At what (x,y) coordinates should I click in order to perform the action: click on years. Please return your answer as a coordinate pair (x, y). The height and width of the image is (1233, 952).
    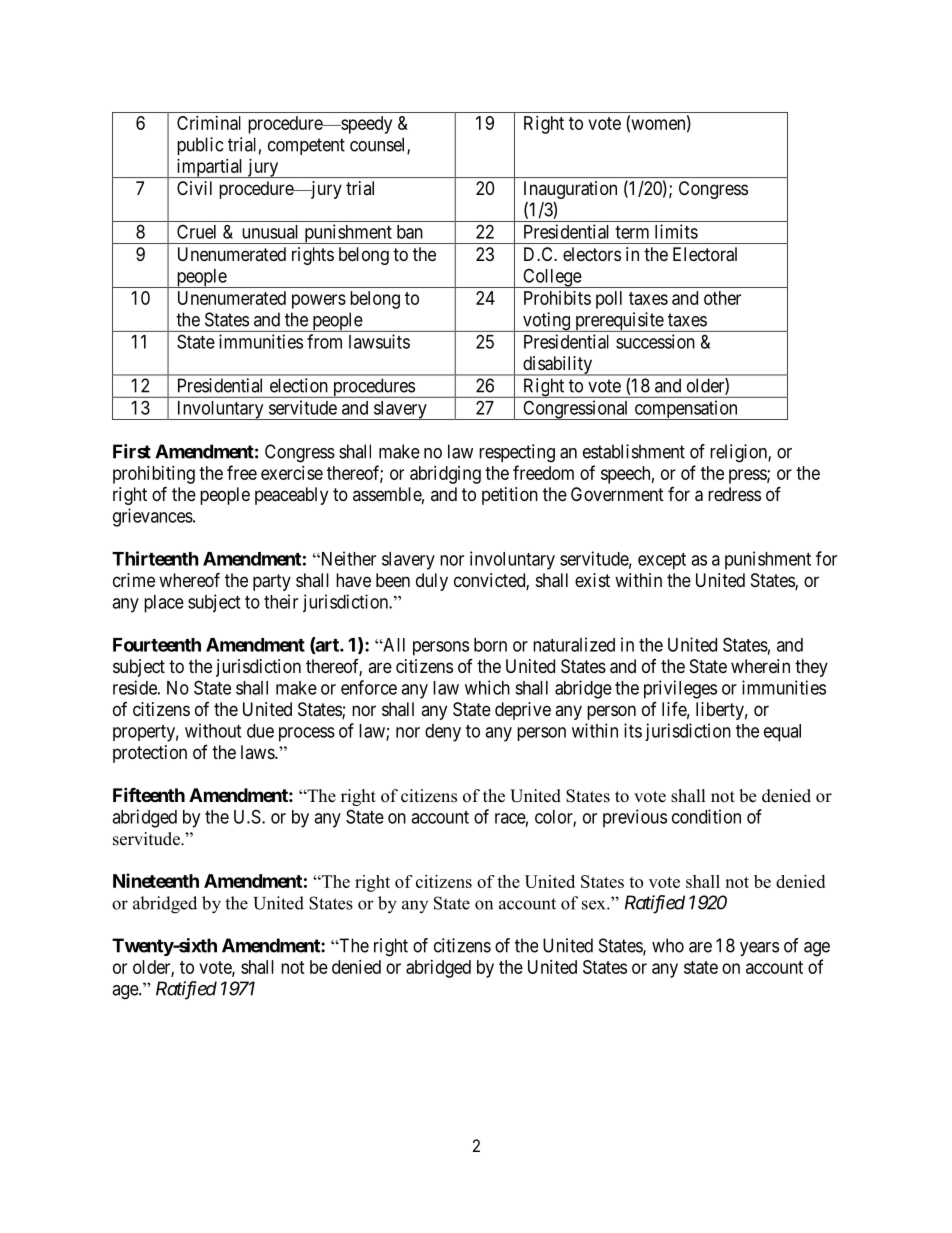
    Looking at the image, I should click on (759, 949).
